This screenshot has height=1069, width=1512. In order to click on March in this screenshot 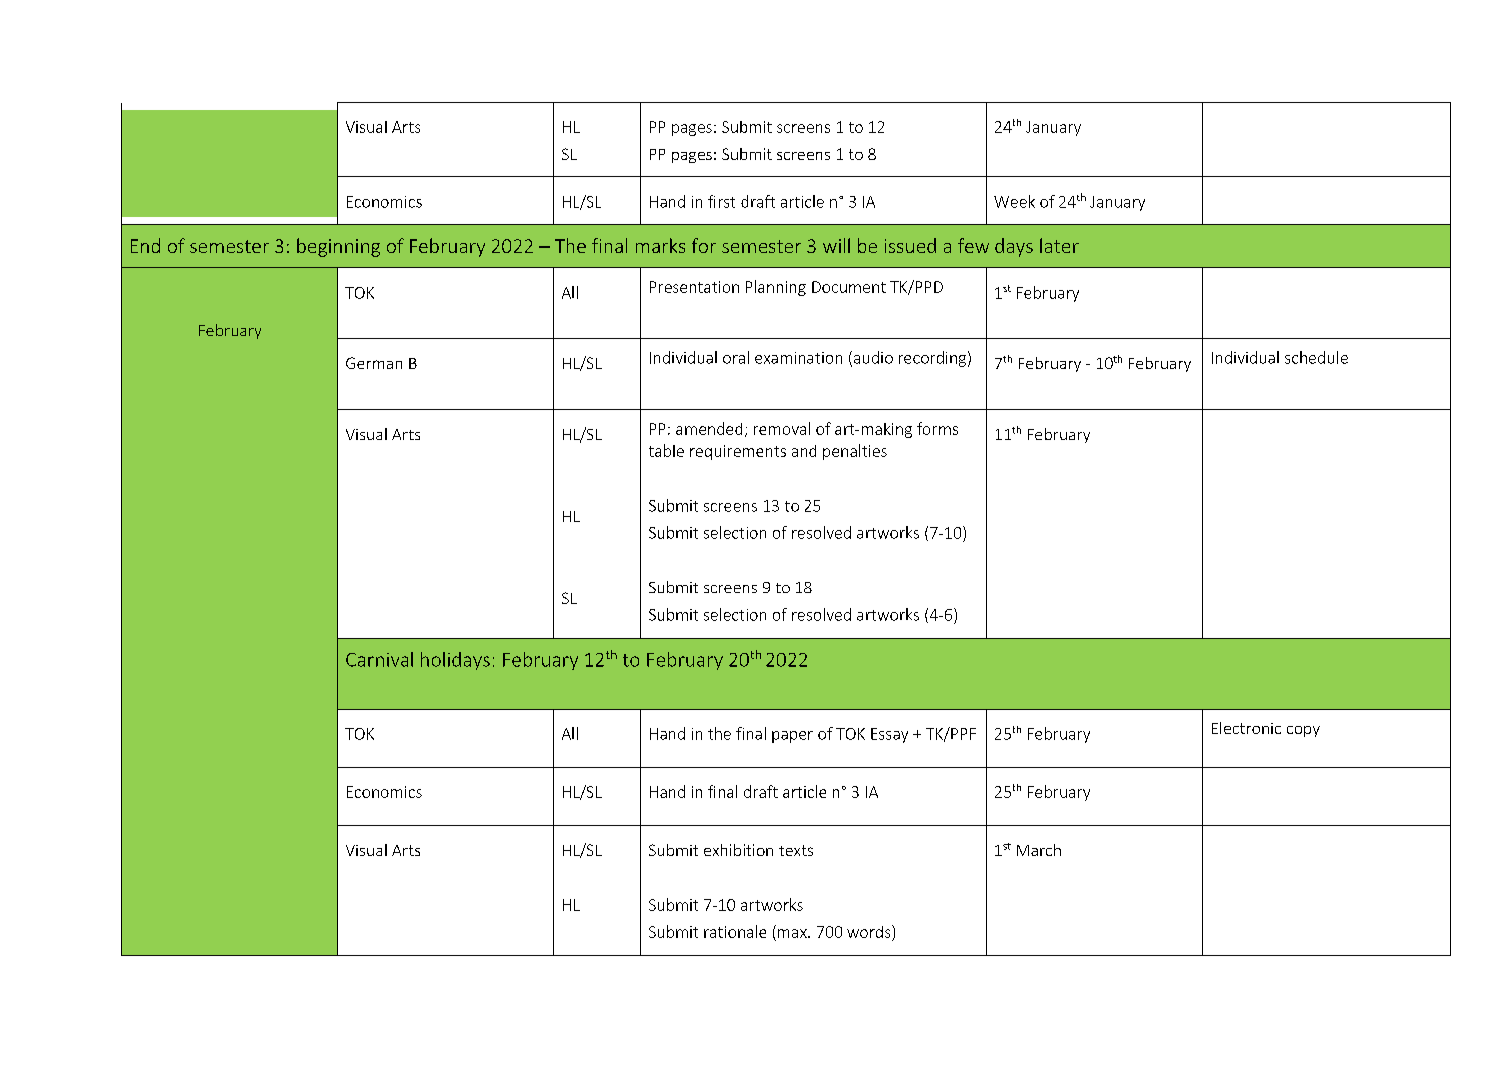, I will do `click(1039, 850)`.
